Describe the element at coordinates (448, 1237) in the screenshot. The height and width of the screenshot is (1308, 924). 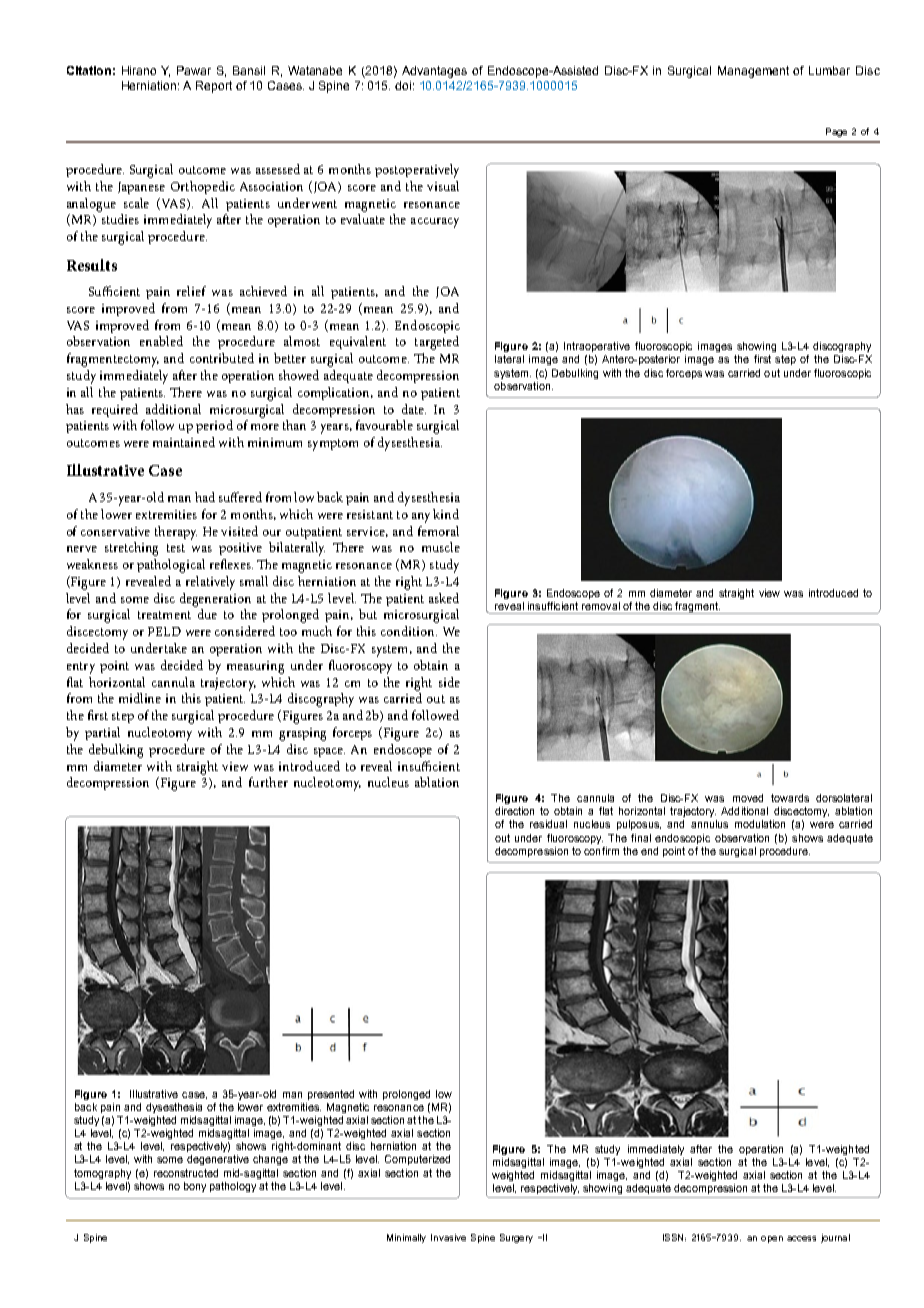
I see `Invasive` at that location.
